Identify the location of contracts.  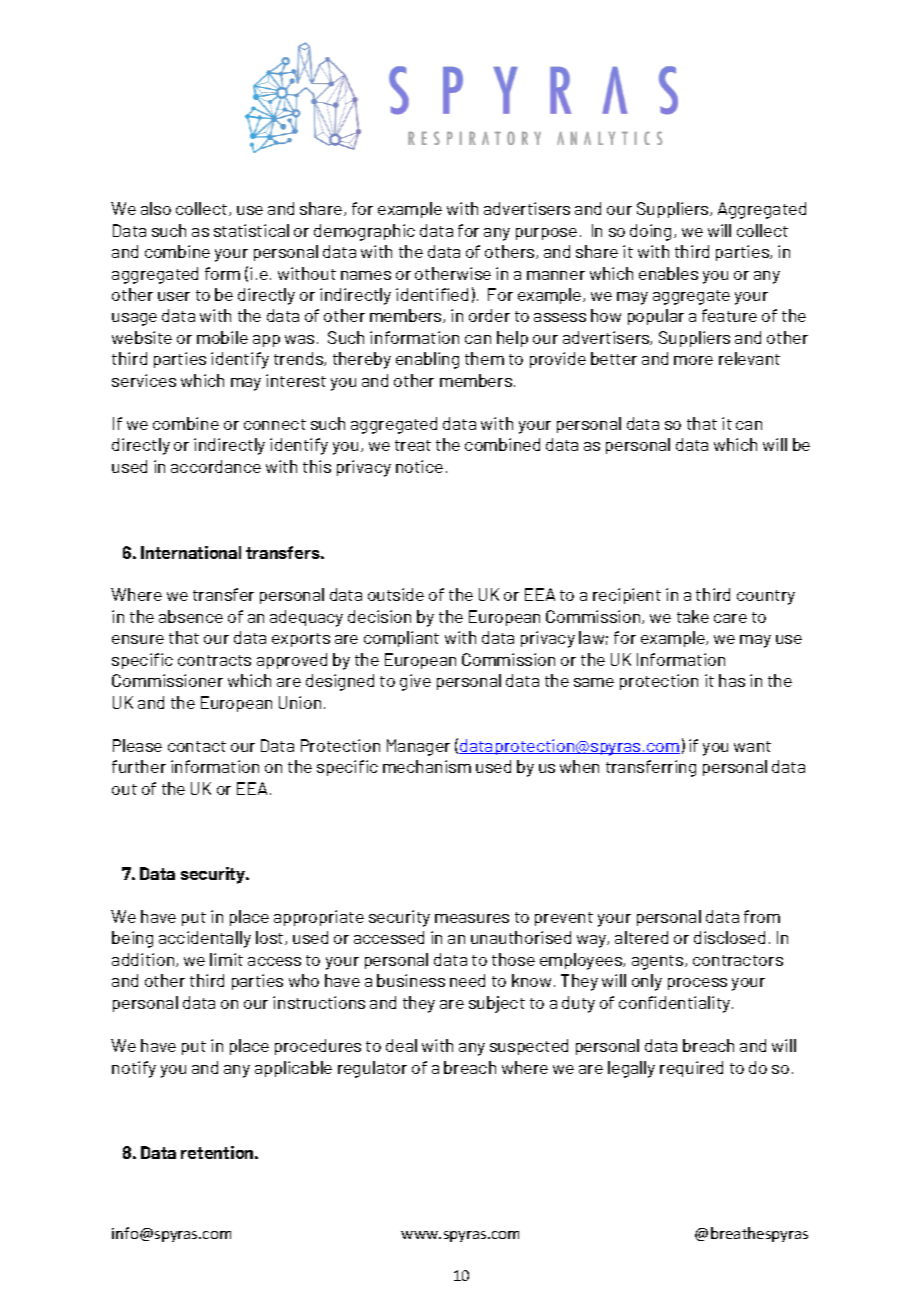
(214, 660).
